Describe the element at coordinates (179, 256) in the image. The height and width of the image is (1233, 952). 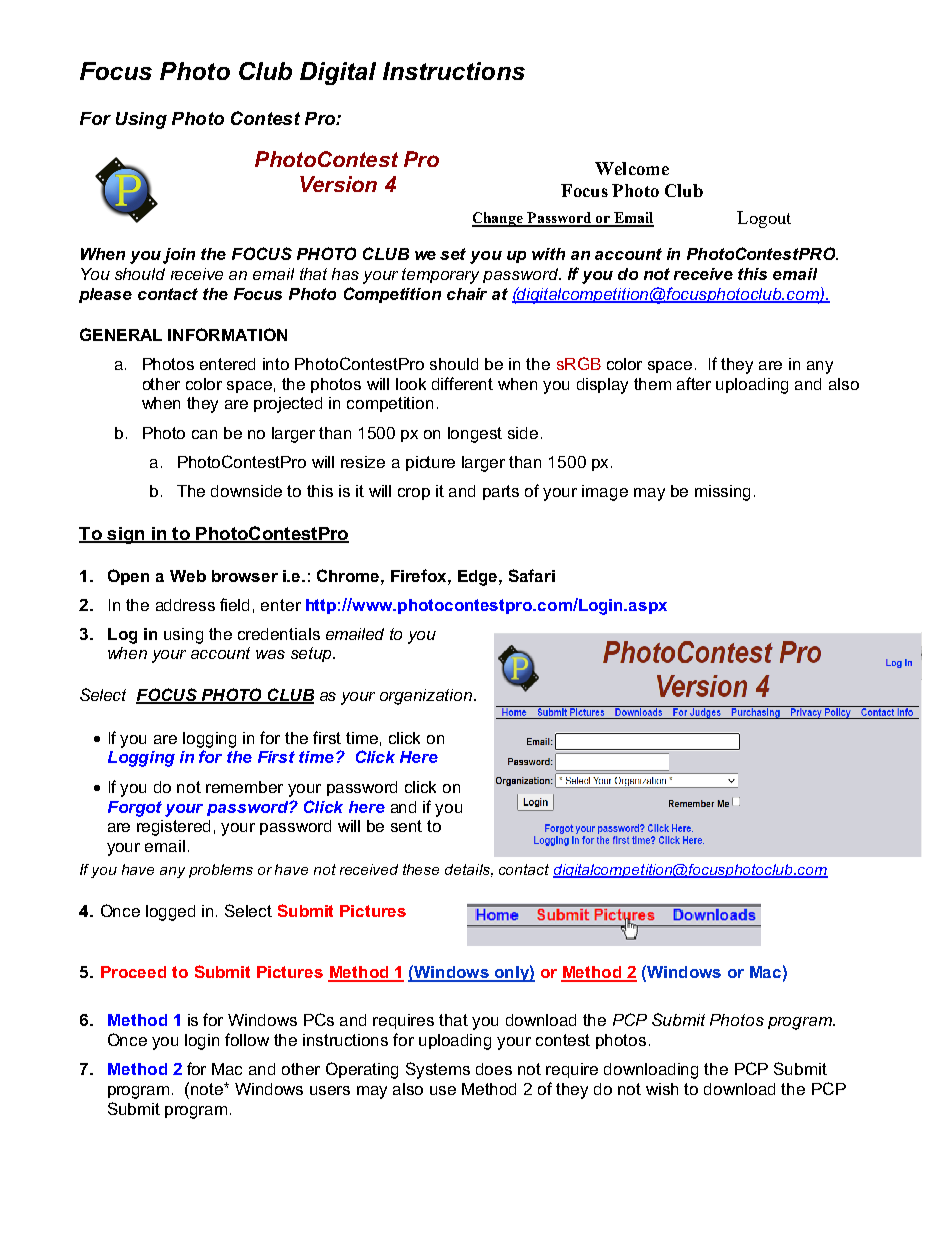
I see `join` at that location.
